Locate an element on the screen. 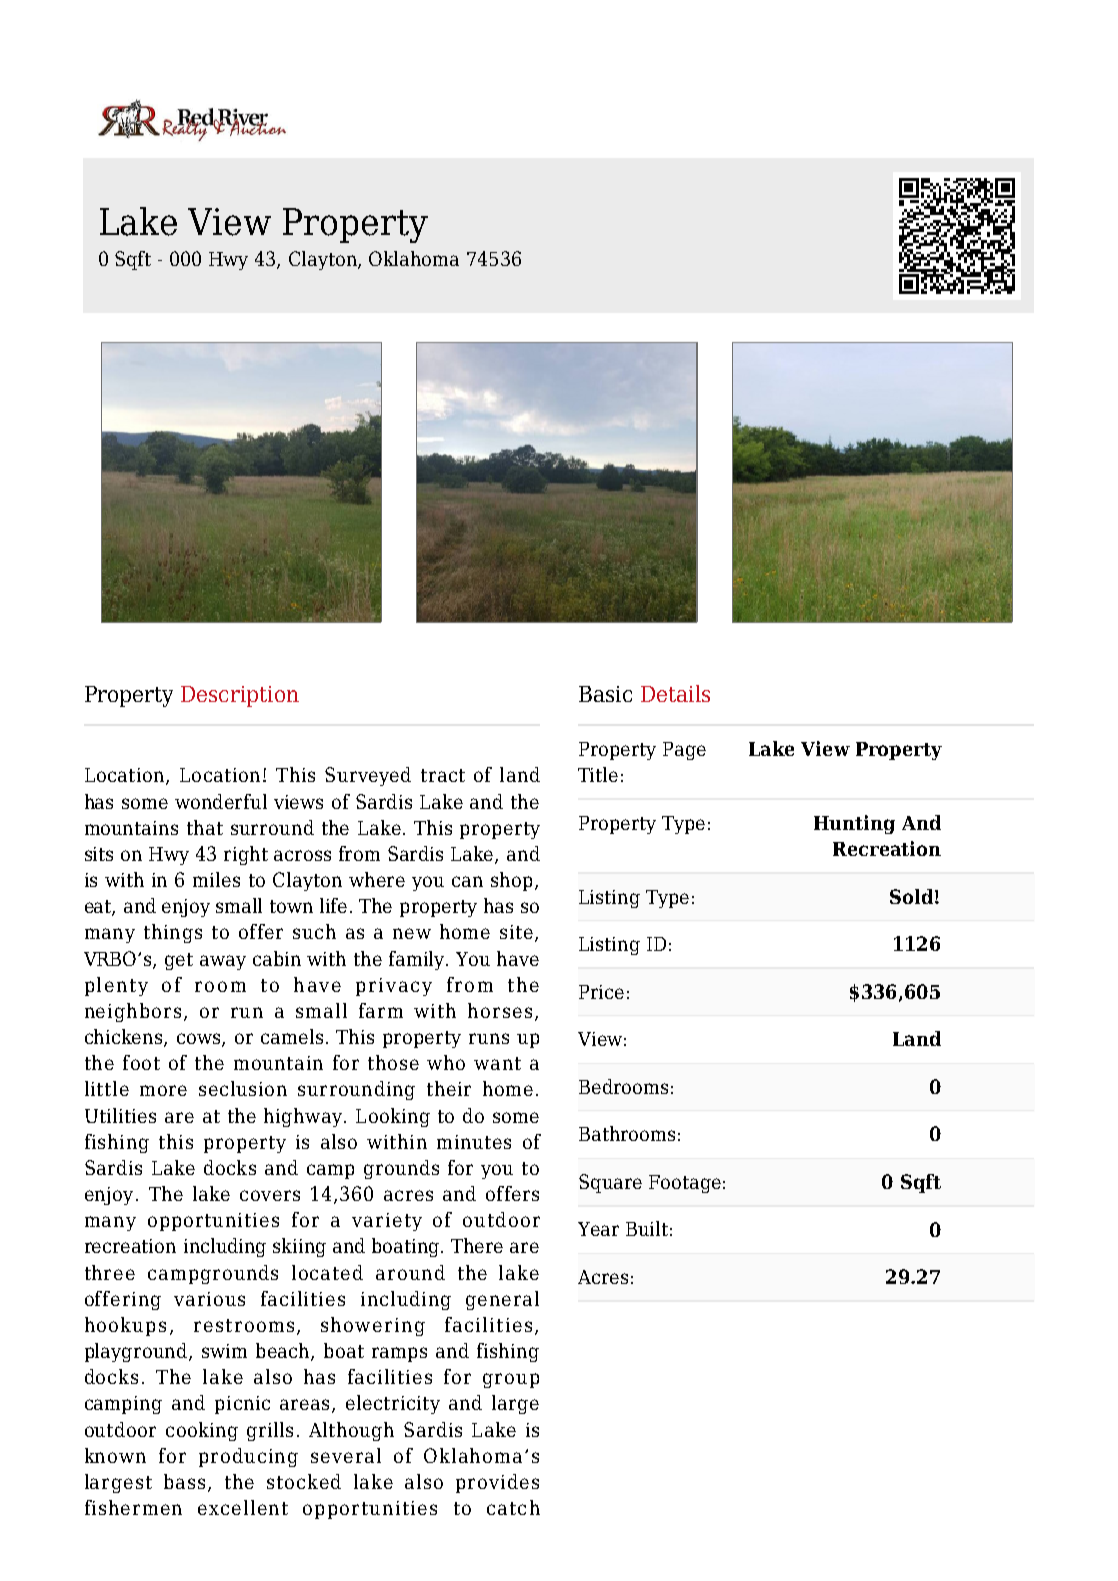 Image resolution: width=1118 pixels, height=1581 pixels. Page is located at coordinates (684, 751).
